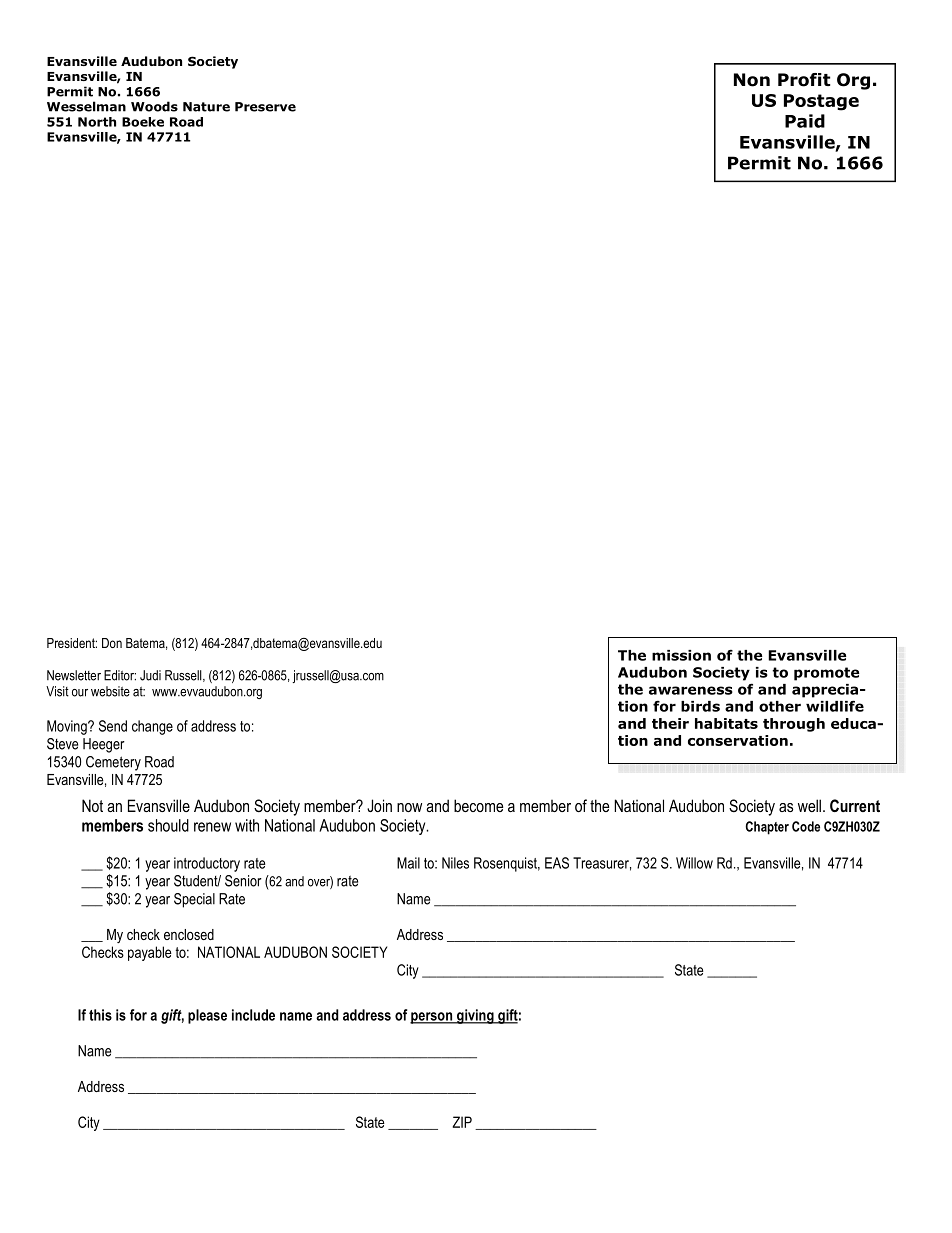 Image resolution: width=952 pixels, height=1233 pixels. What do you see at coordinates (168, 825) in the screenshot?
I see `should` at bounding box center [168, 825].
